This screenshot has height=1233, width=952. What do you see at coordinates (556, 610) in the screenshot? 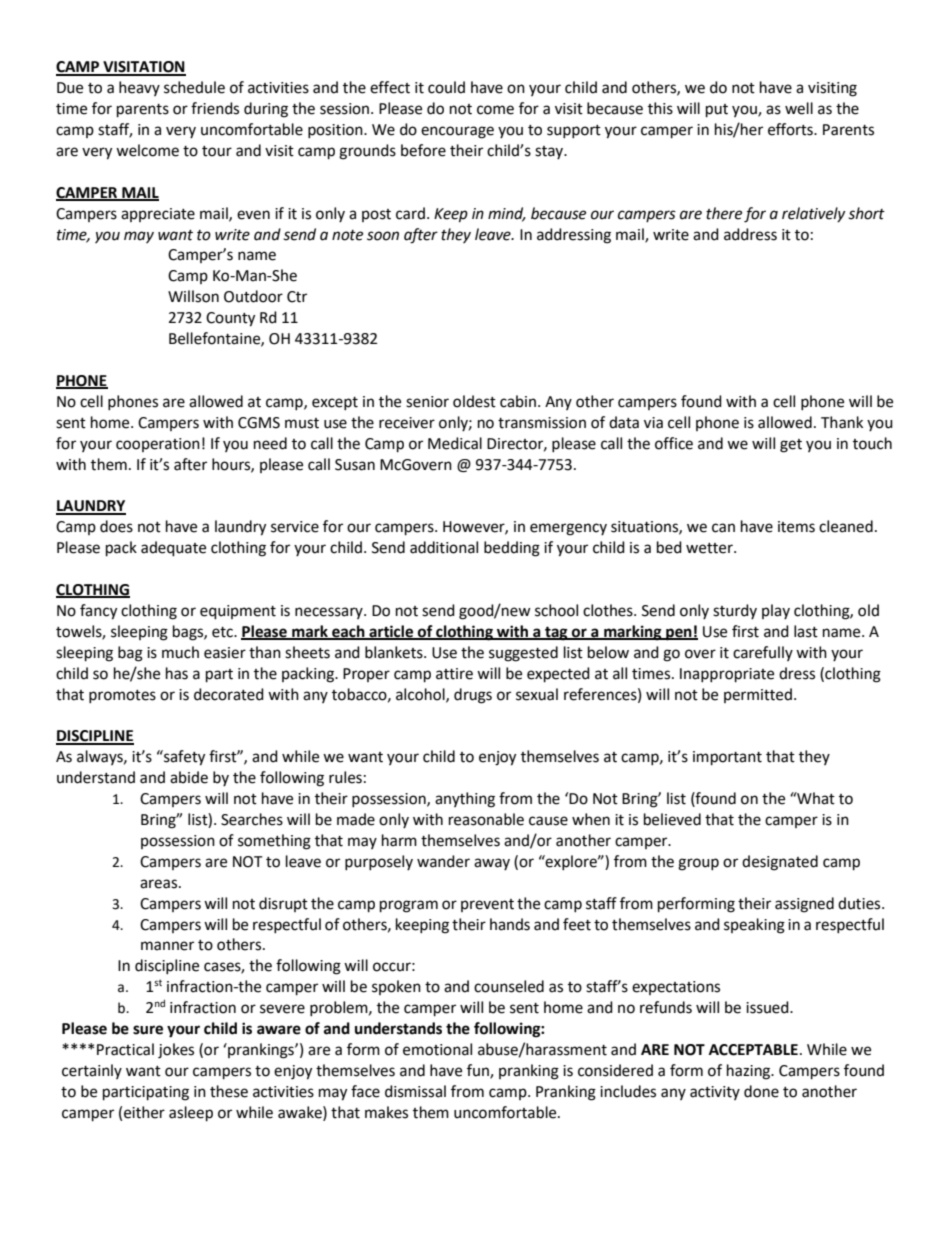
I see `school` at bounding box center [556, 610].
